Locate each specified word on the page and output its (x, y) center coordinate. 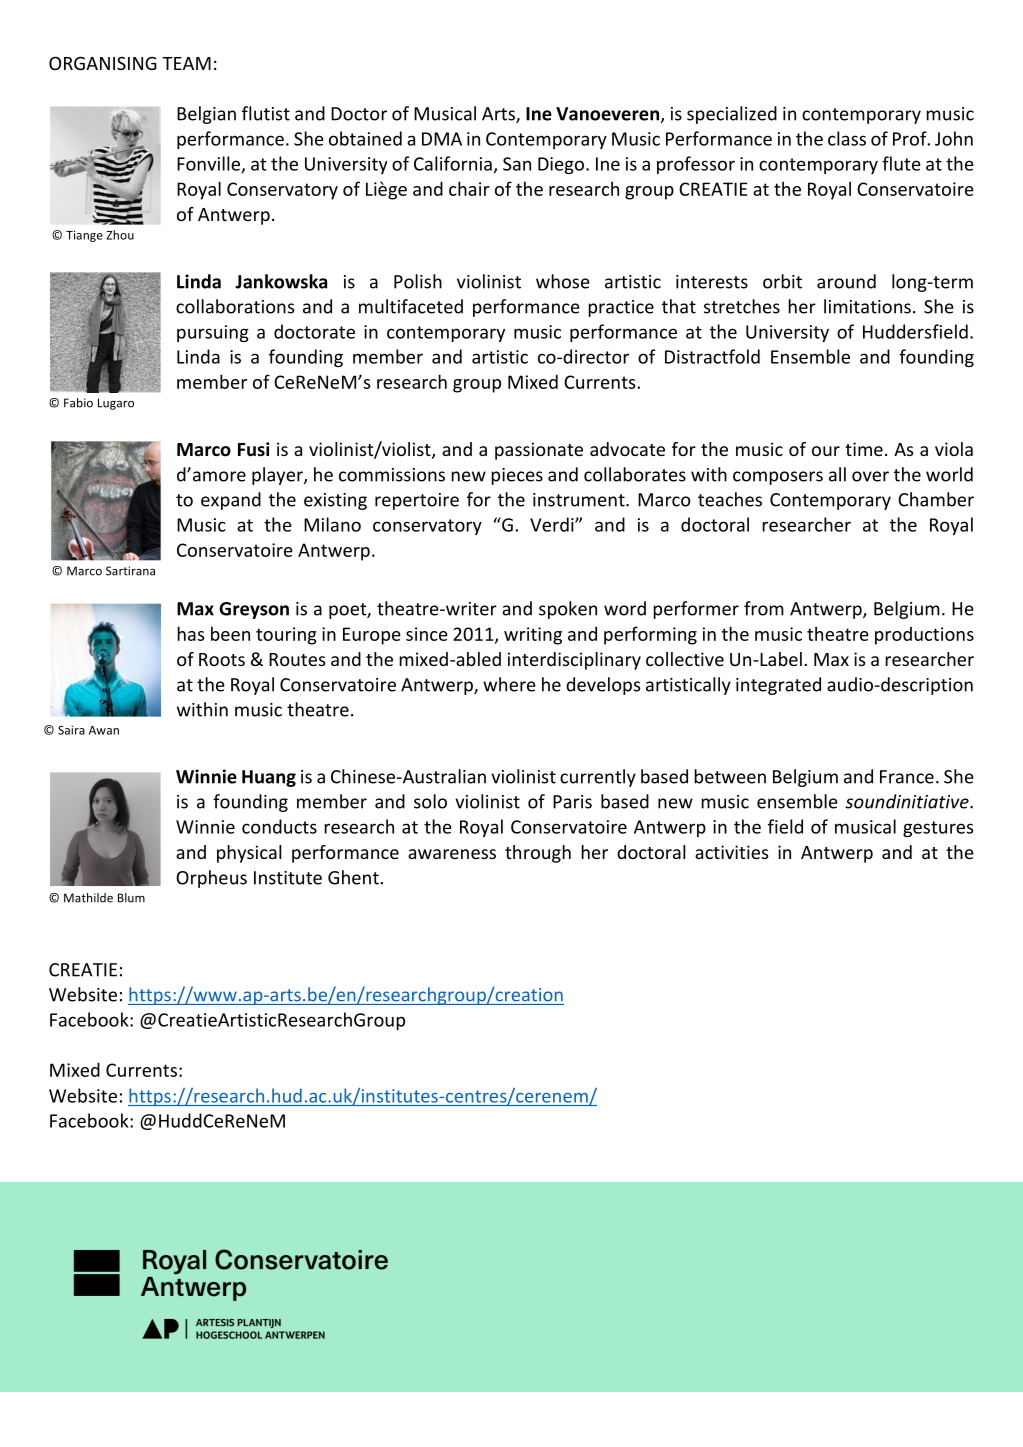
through (538, 854)
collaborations (235, 306)
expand (231, 501)
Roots (222, 659)
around (846, 281)
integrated (778, 686)
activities (732, 852)
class (847, 138)
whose (563, 281)
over (870, 476)
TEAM (186, 63)
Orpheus (211, 879)
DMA (442, 139)
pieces (517, 476)
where (509, 684)
